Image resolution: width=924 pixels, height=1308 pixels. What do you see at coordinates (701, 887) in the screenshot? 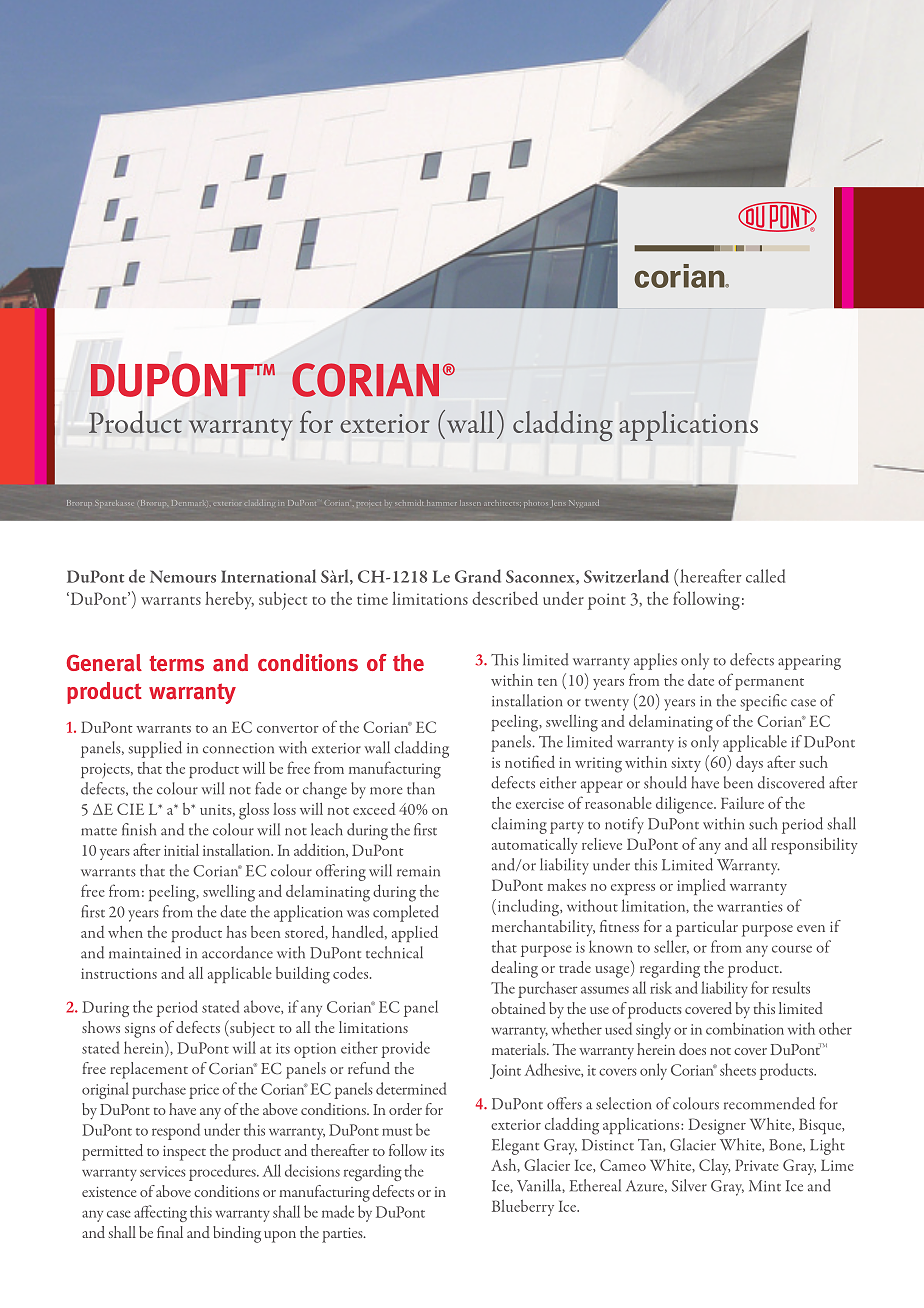
I see `implied` at bounding box center [701, 887].
